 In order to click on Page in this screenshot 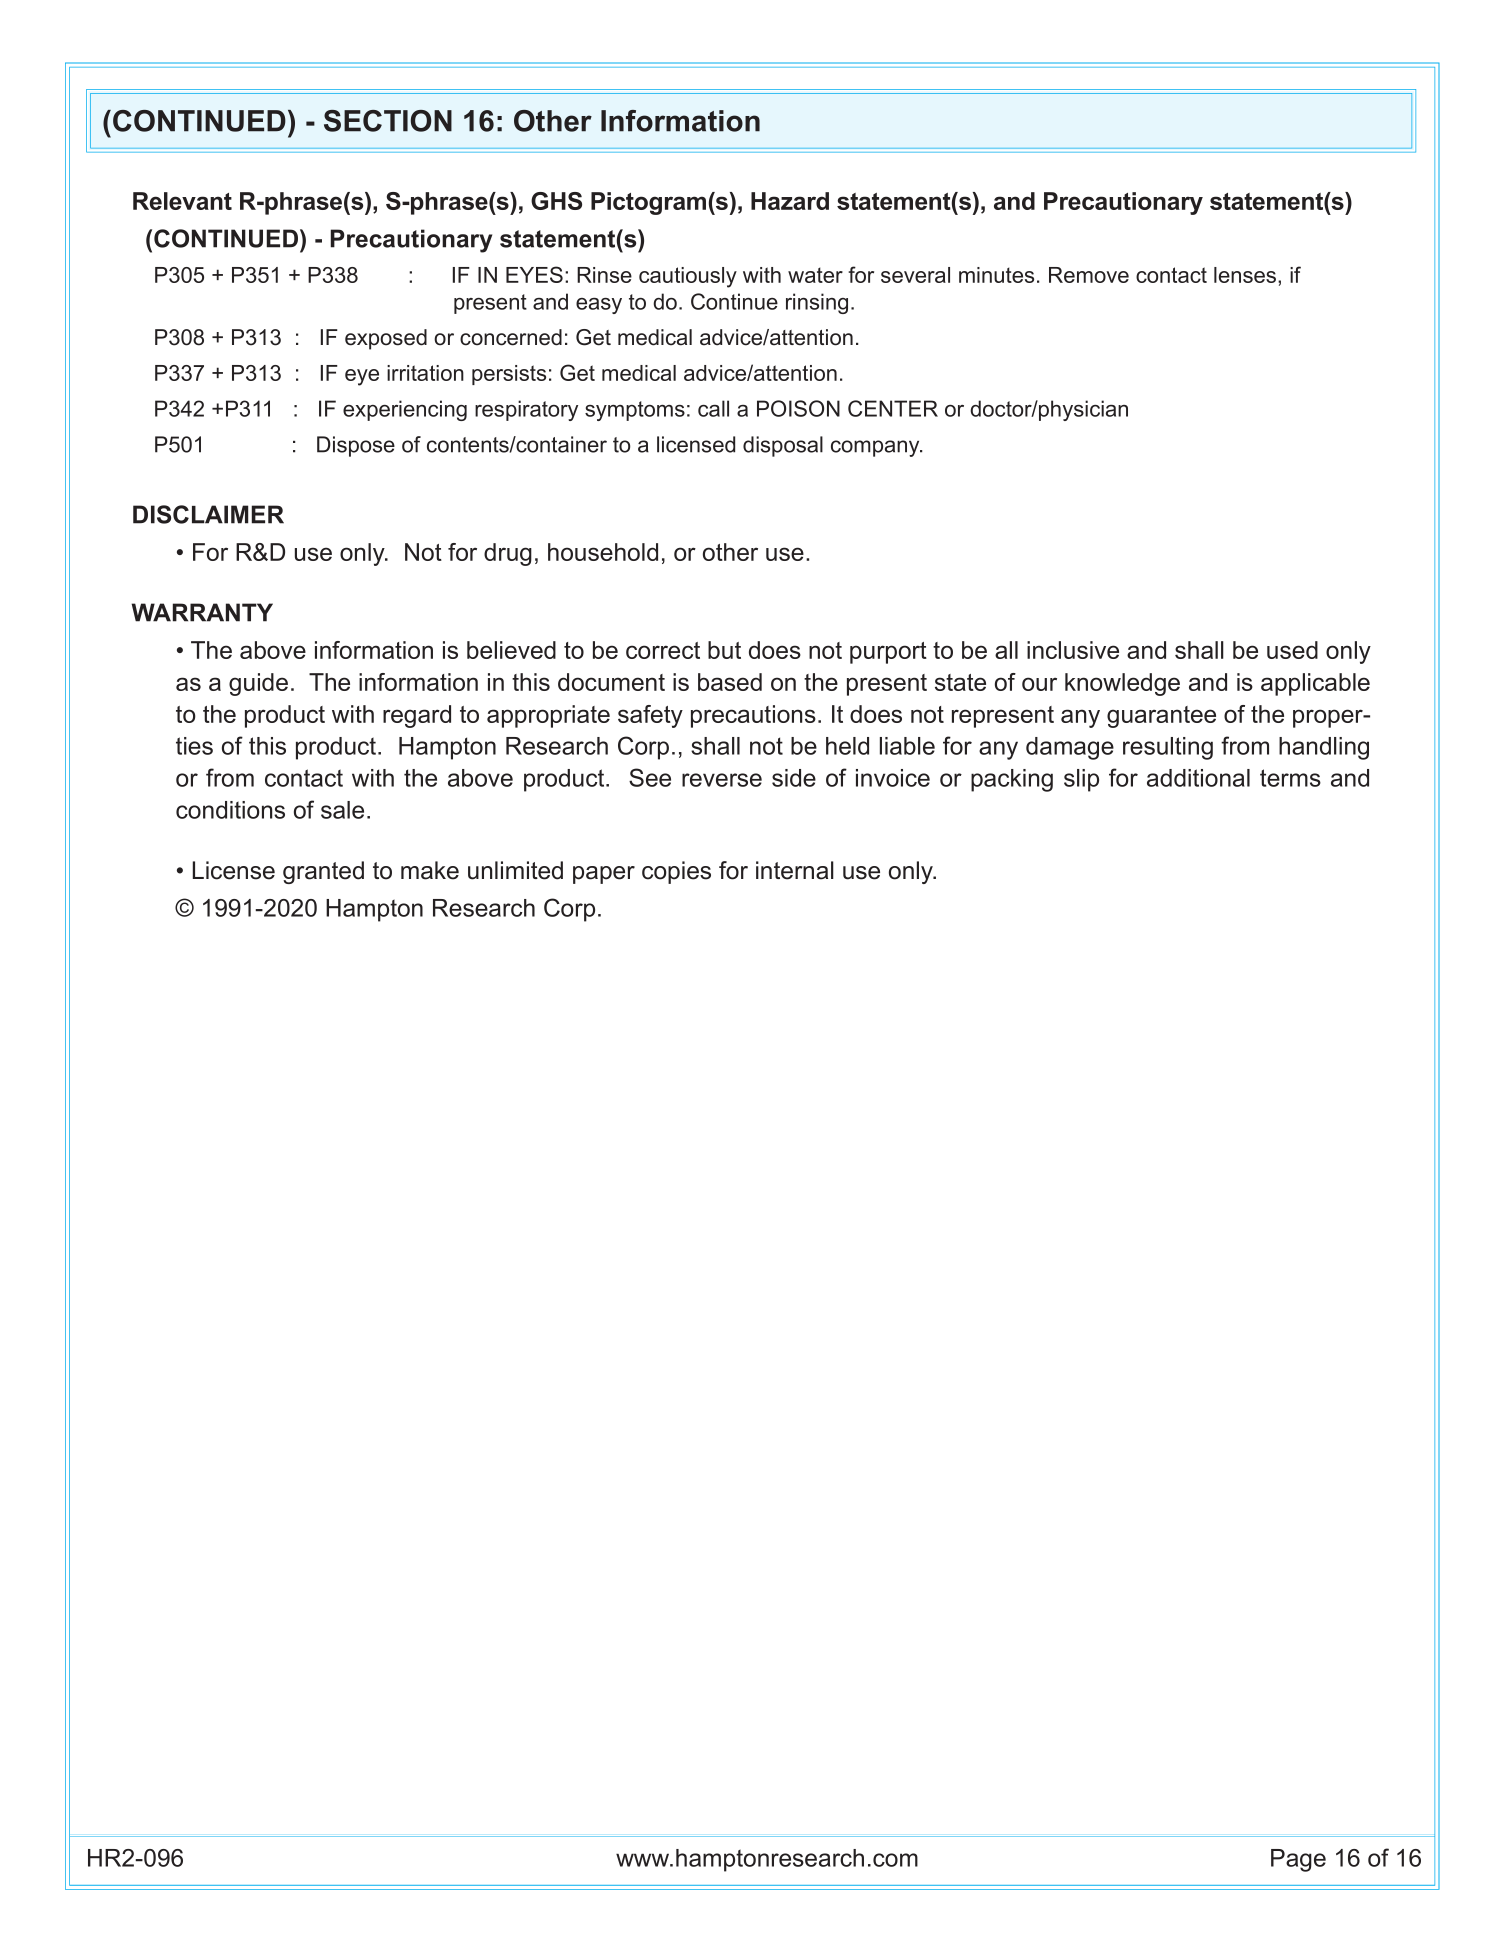, I will do `click(1298, 1860)`.
